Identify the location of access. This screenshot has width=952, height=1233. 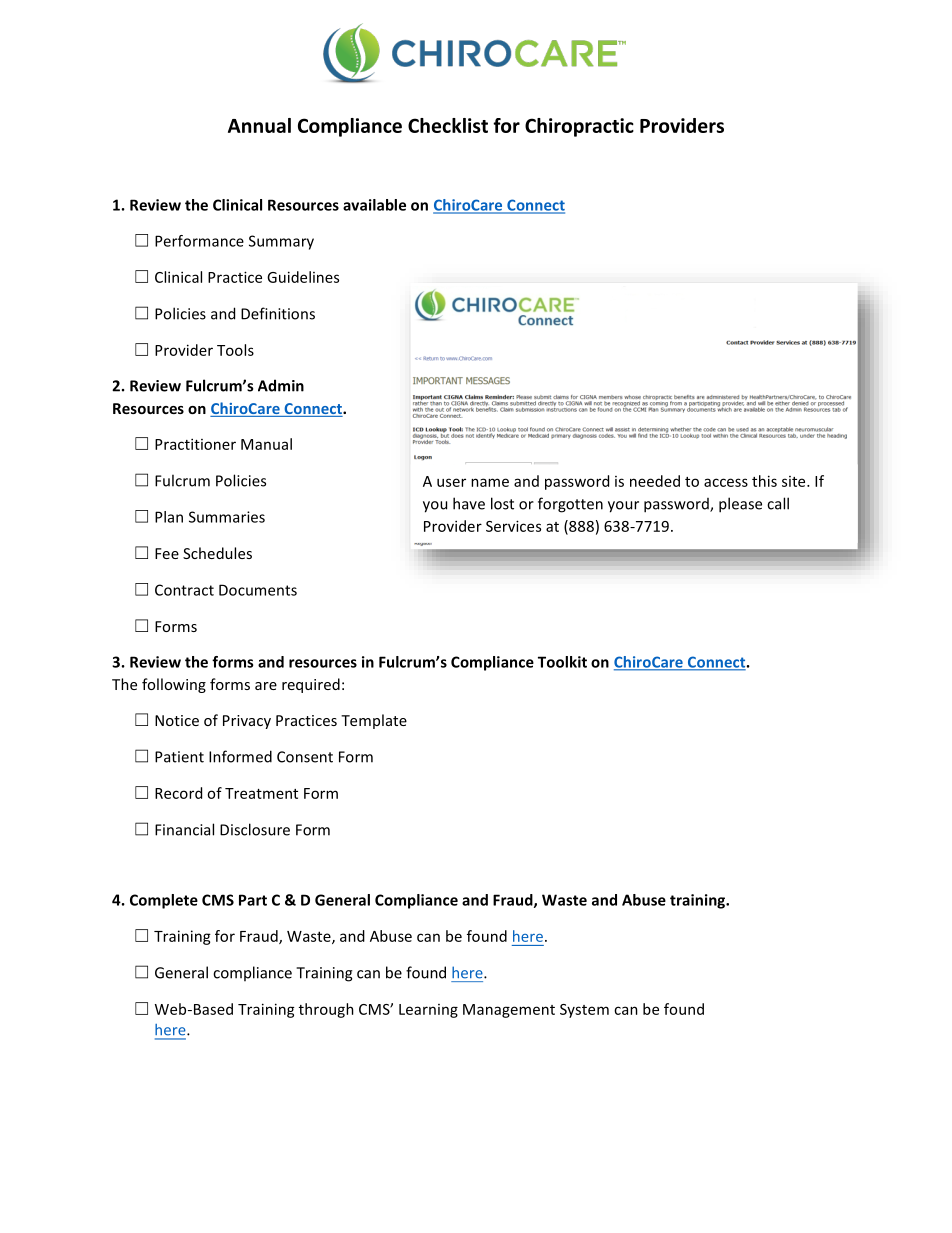
(726, 482).
